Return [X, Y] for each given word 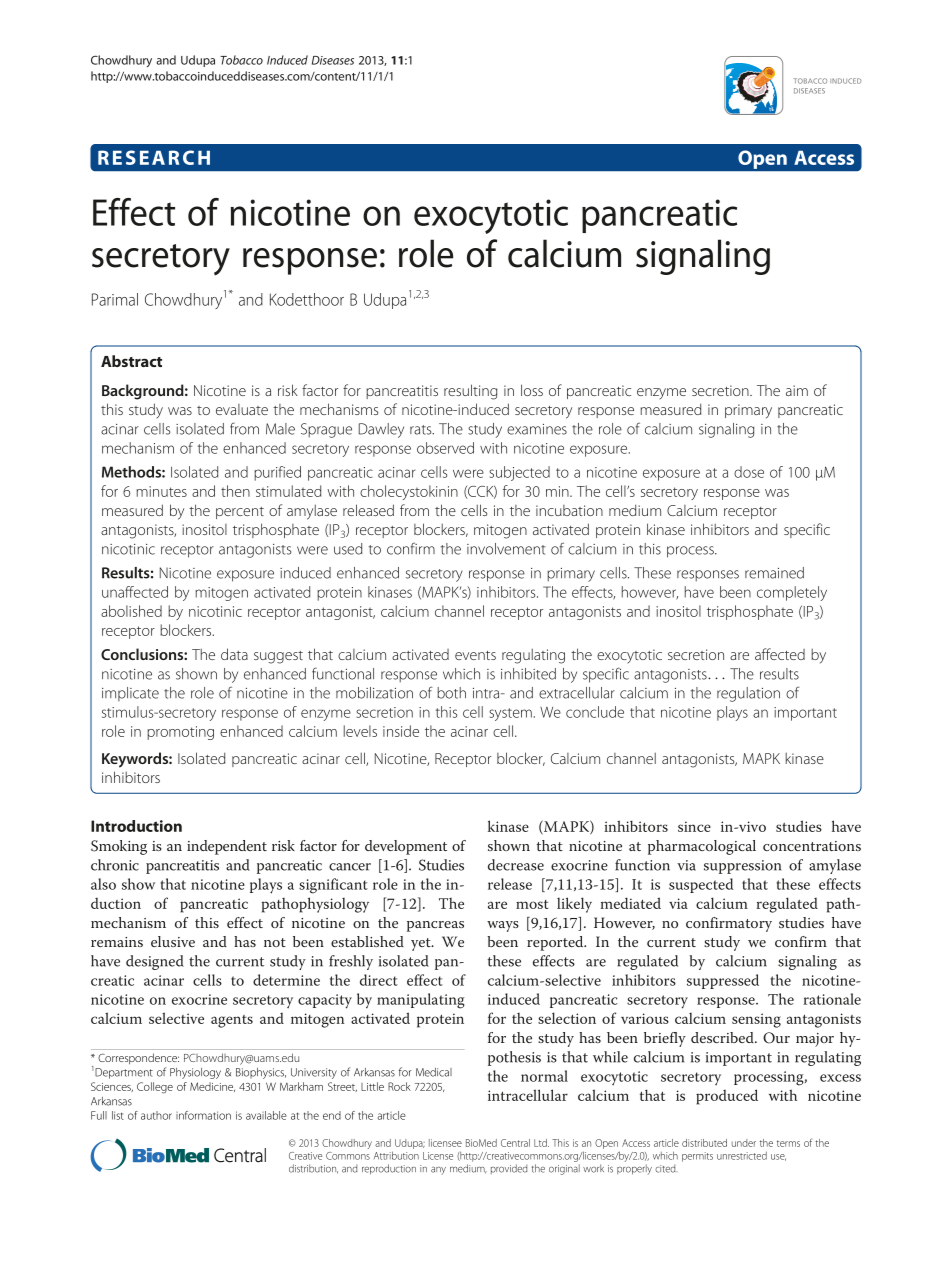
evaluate [242, 409]
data [234, 654]
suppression [742, 867]
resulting [470, 392]
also [103, 884]
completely [792, 593]
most [532, 904]
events [475, 655]
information [203, 1115]
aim [797, 390]
